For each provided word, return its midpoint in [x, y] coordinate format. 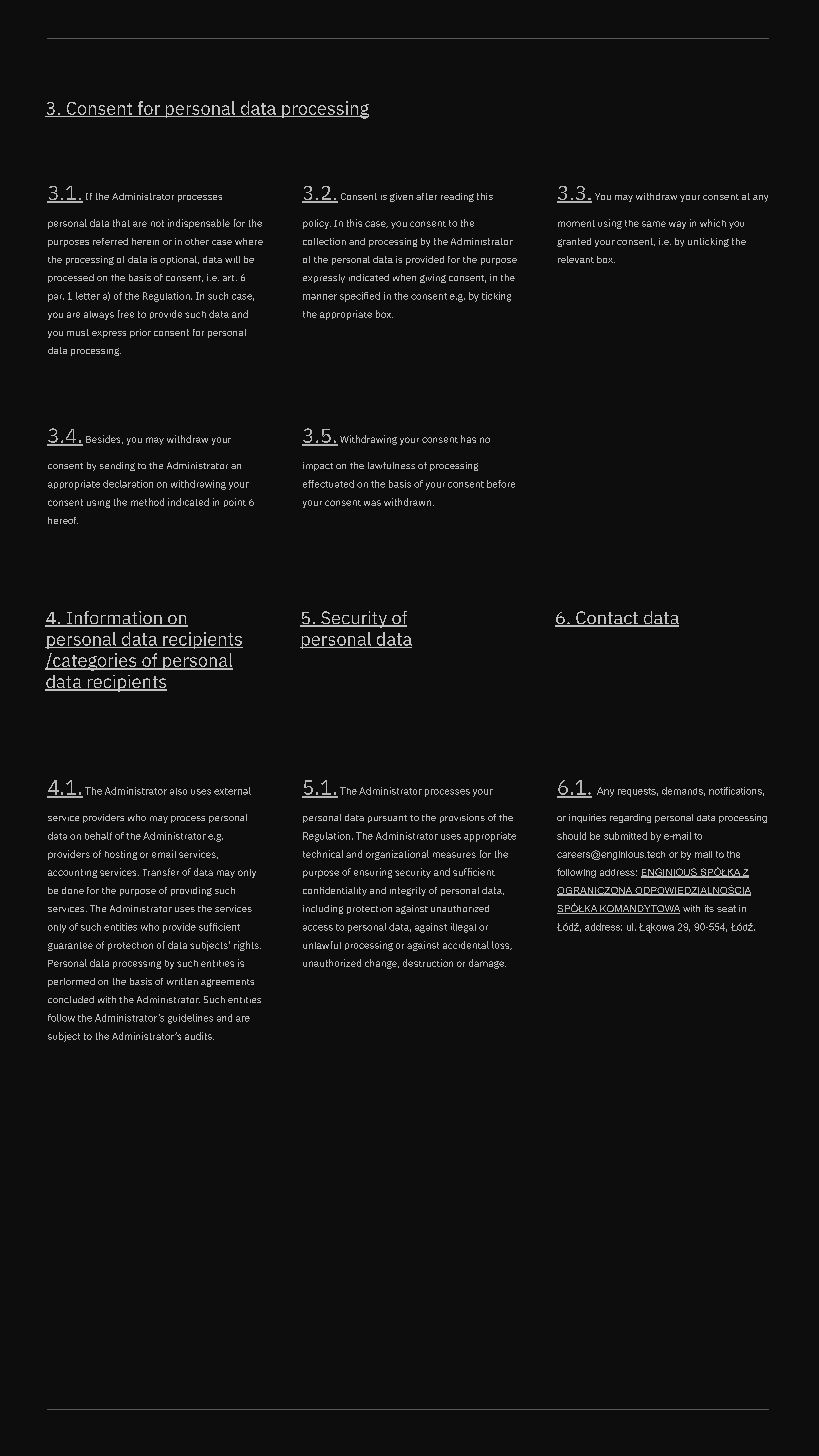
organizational [397, 855]
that [121, 223]
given [401, 197]
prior [140, 333]
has [468, 439]
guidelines [190, 1019]
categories [95, 662]
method [147, 502]
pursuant [387, 819]
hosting [121, 855]
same [654, 224]
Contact [607, 619]
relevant [576, 259]
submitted [625, 836]
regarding [630, 818]
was [372, 503]
